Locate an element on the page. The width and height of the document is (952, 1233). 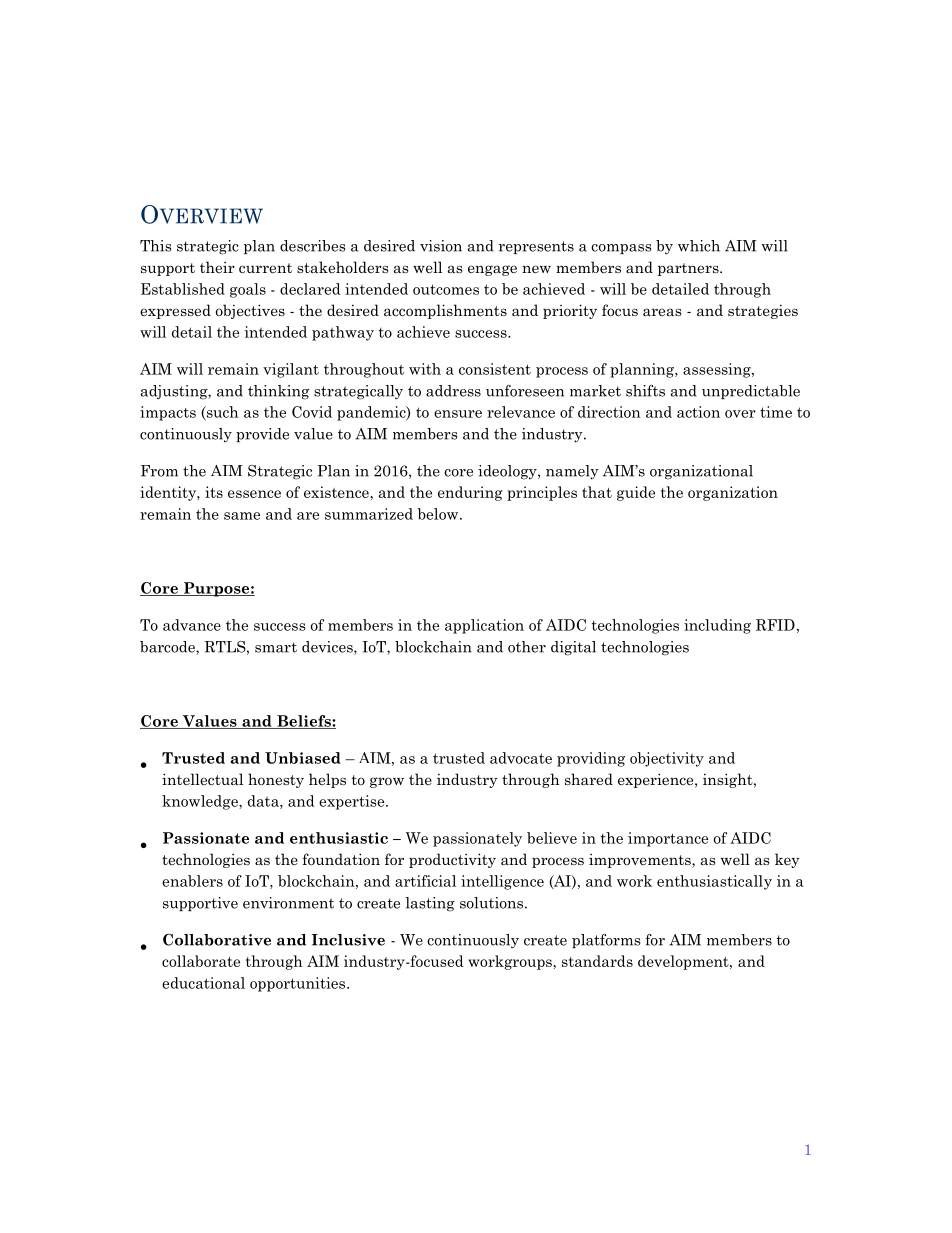
partners is located at coordinates (689, 269).
